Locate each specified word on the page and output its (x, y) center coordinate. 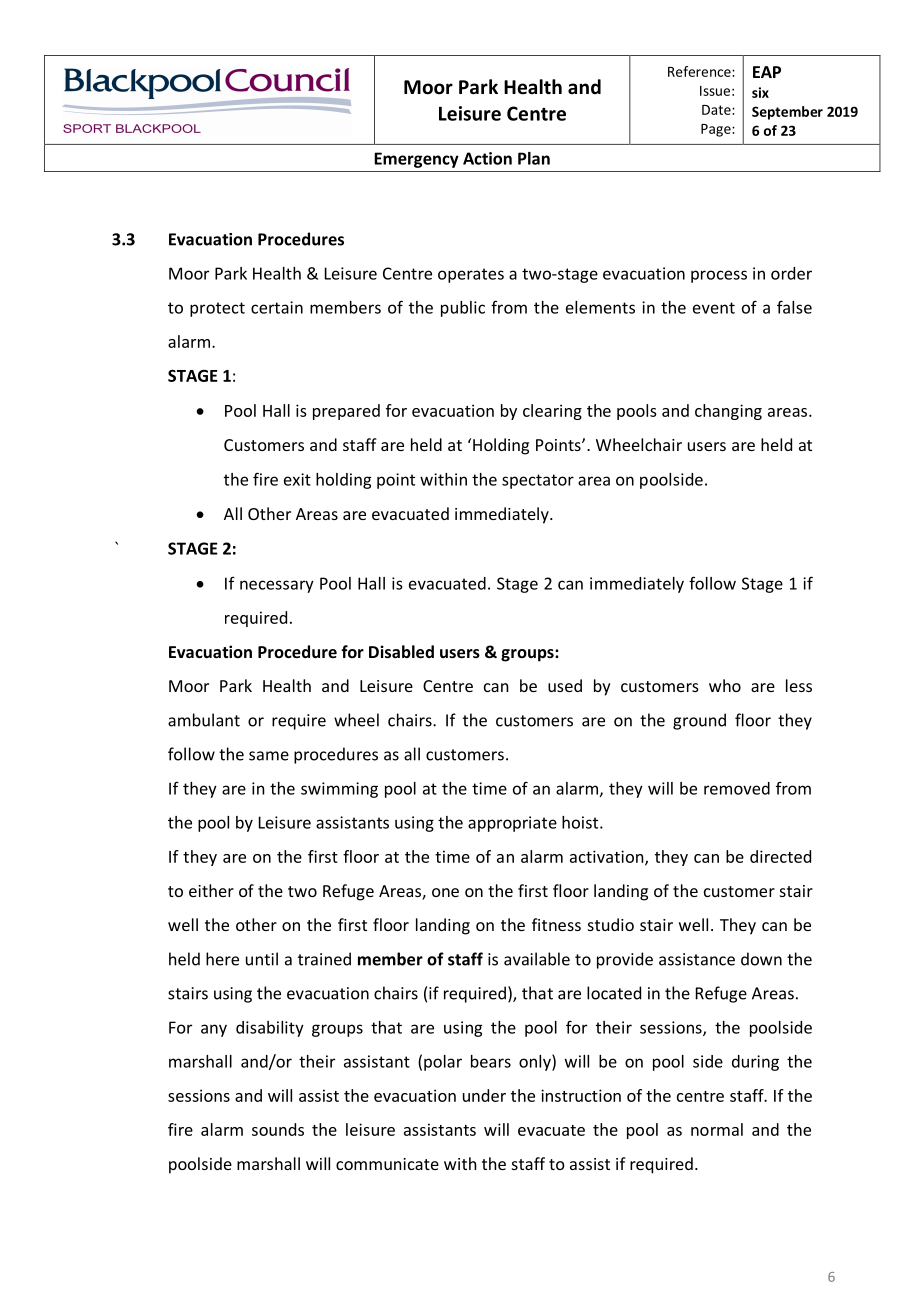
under (484, 1095)
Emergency (416, 160)
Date (717, 110)
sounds (278, 1129)
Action (487, 158)
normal (717, 1129)
